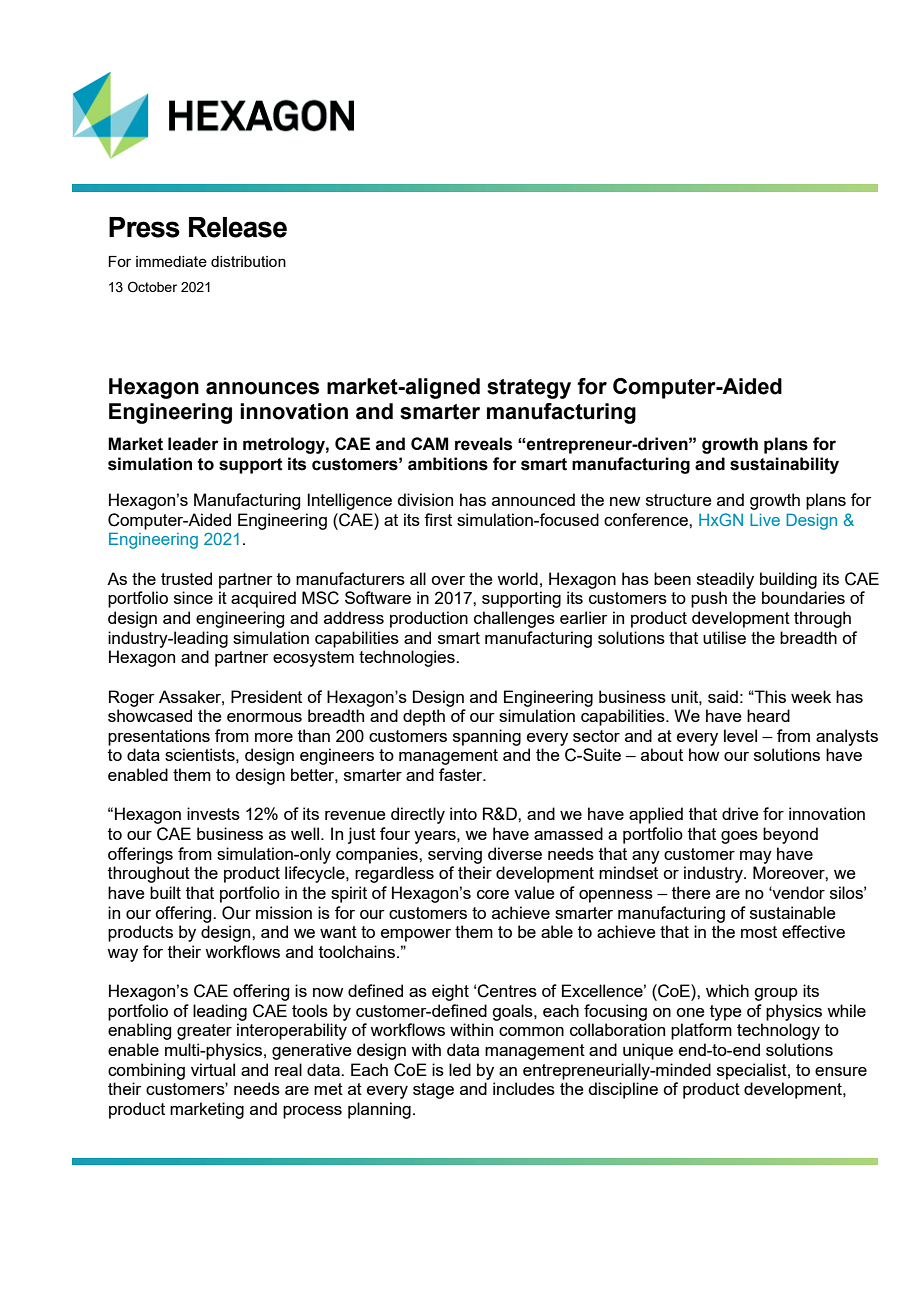 The image size is (924, 1308). Describe the element at coordinates (723, 696) in the page. I see `said` at that location.
